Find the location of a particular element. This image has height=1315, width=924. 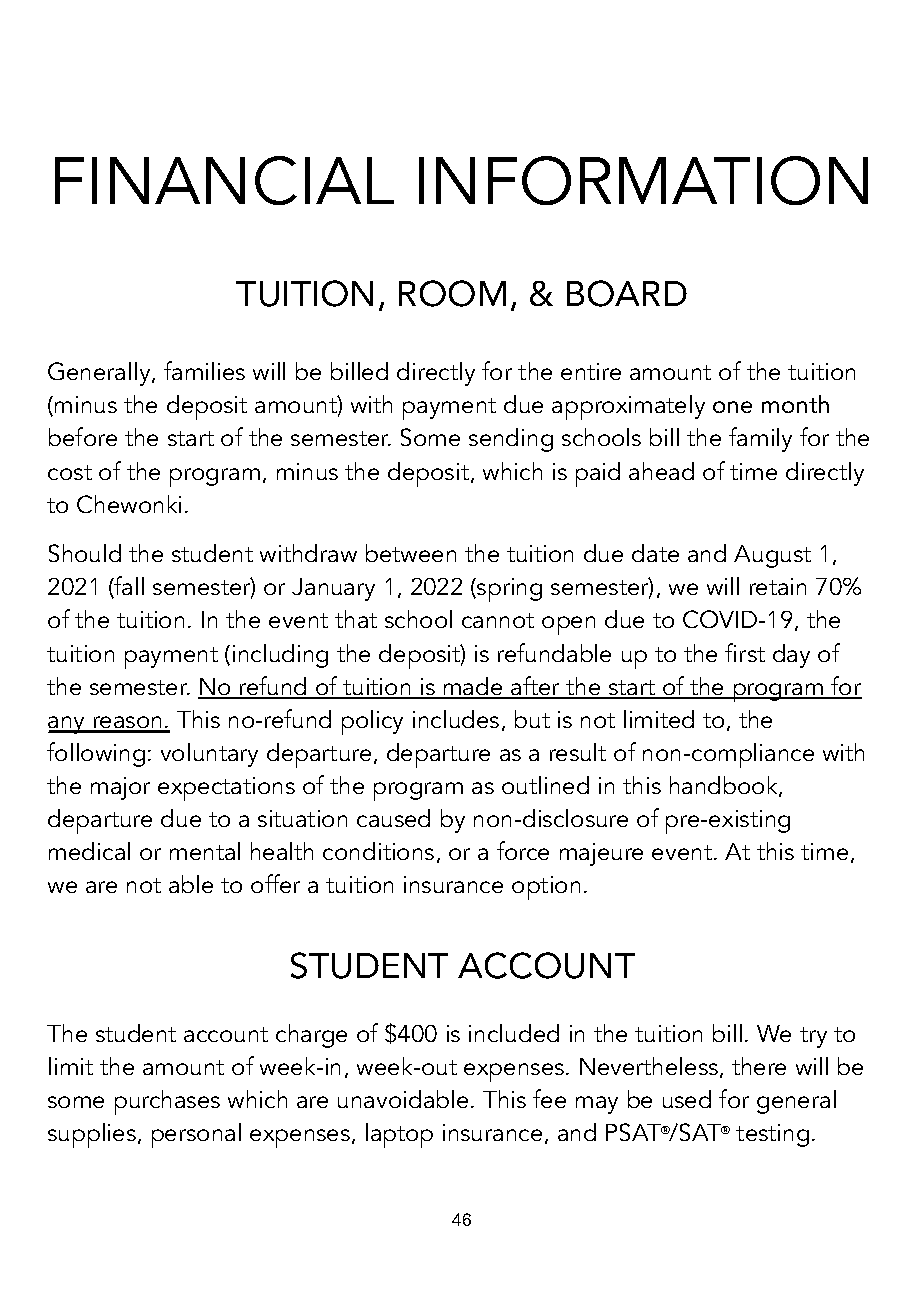

option is located at coordinates (546, 888).
